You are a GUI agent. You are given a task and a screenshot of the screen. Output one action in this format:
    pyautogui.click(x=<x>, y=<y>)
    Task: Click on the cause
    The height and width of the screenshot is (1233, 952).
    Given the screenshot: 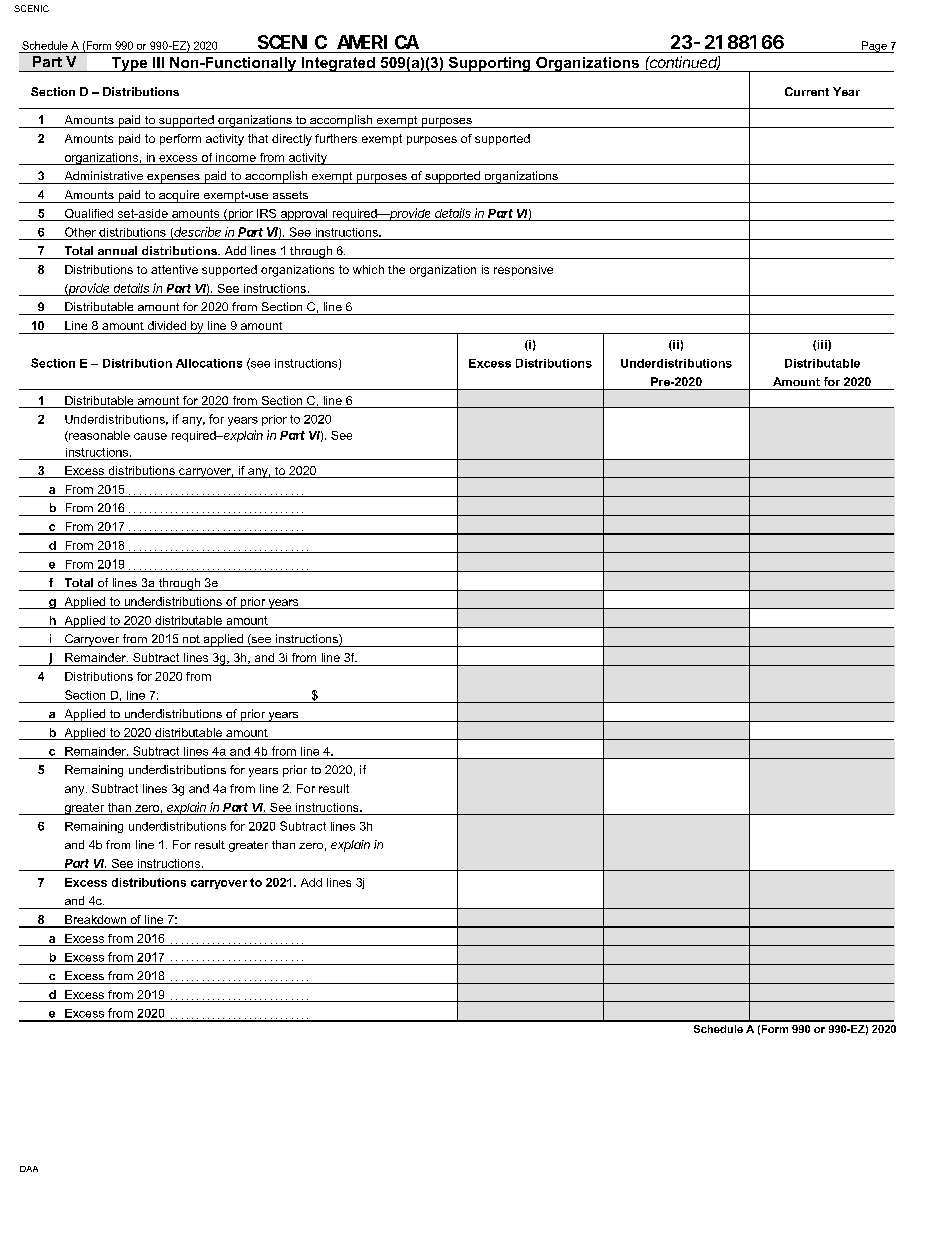 What is the action you would take?
    pyautogui.click(x=150, y=436)
